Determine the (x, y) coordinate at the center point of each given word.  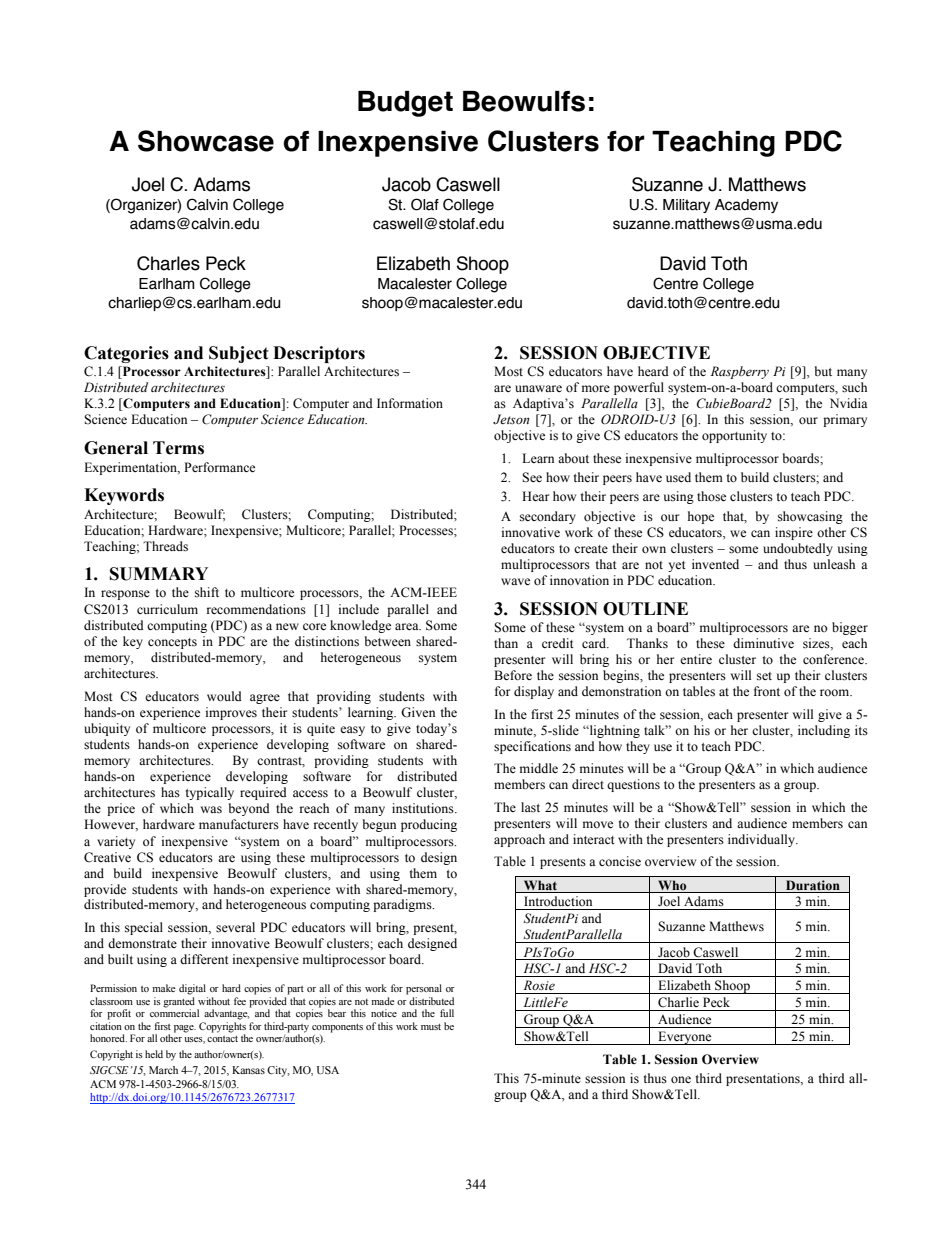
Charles (168, 263)
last (530, 807)
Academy (746, 206)
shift (207, 592)
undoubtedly (798, 549)
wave (515, 581)
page (185, 1029)
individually (762, 840)
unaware (538, 388)
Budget (405, 104)
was (211, 810)
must (431, 1027)
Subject (239, 354)
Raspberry (740, 372)
